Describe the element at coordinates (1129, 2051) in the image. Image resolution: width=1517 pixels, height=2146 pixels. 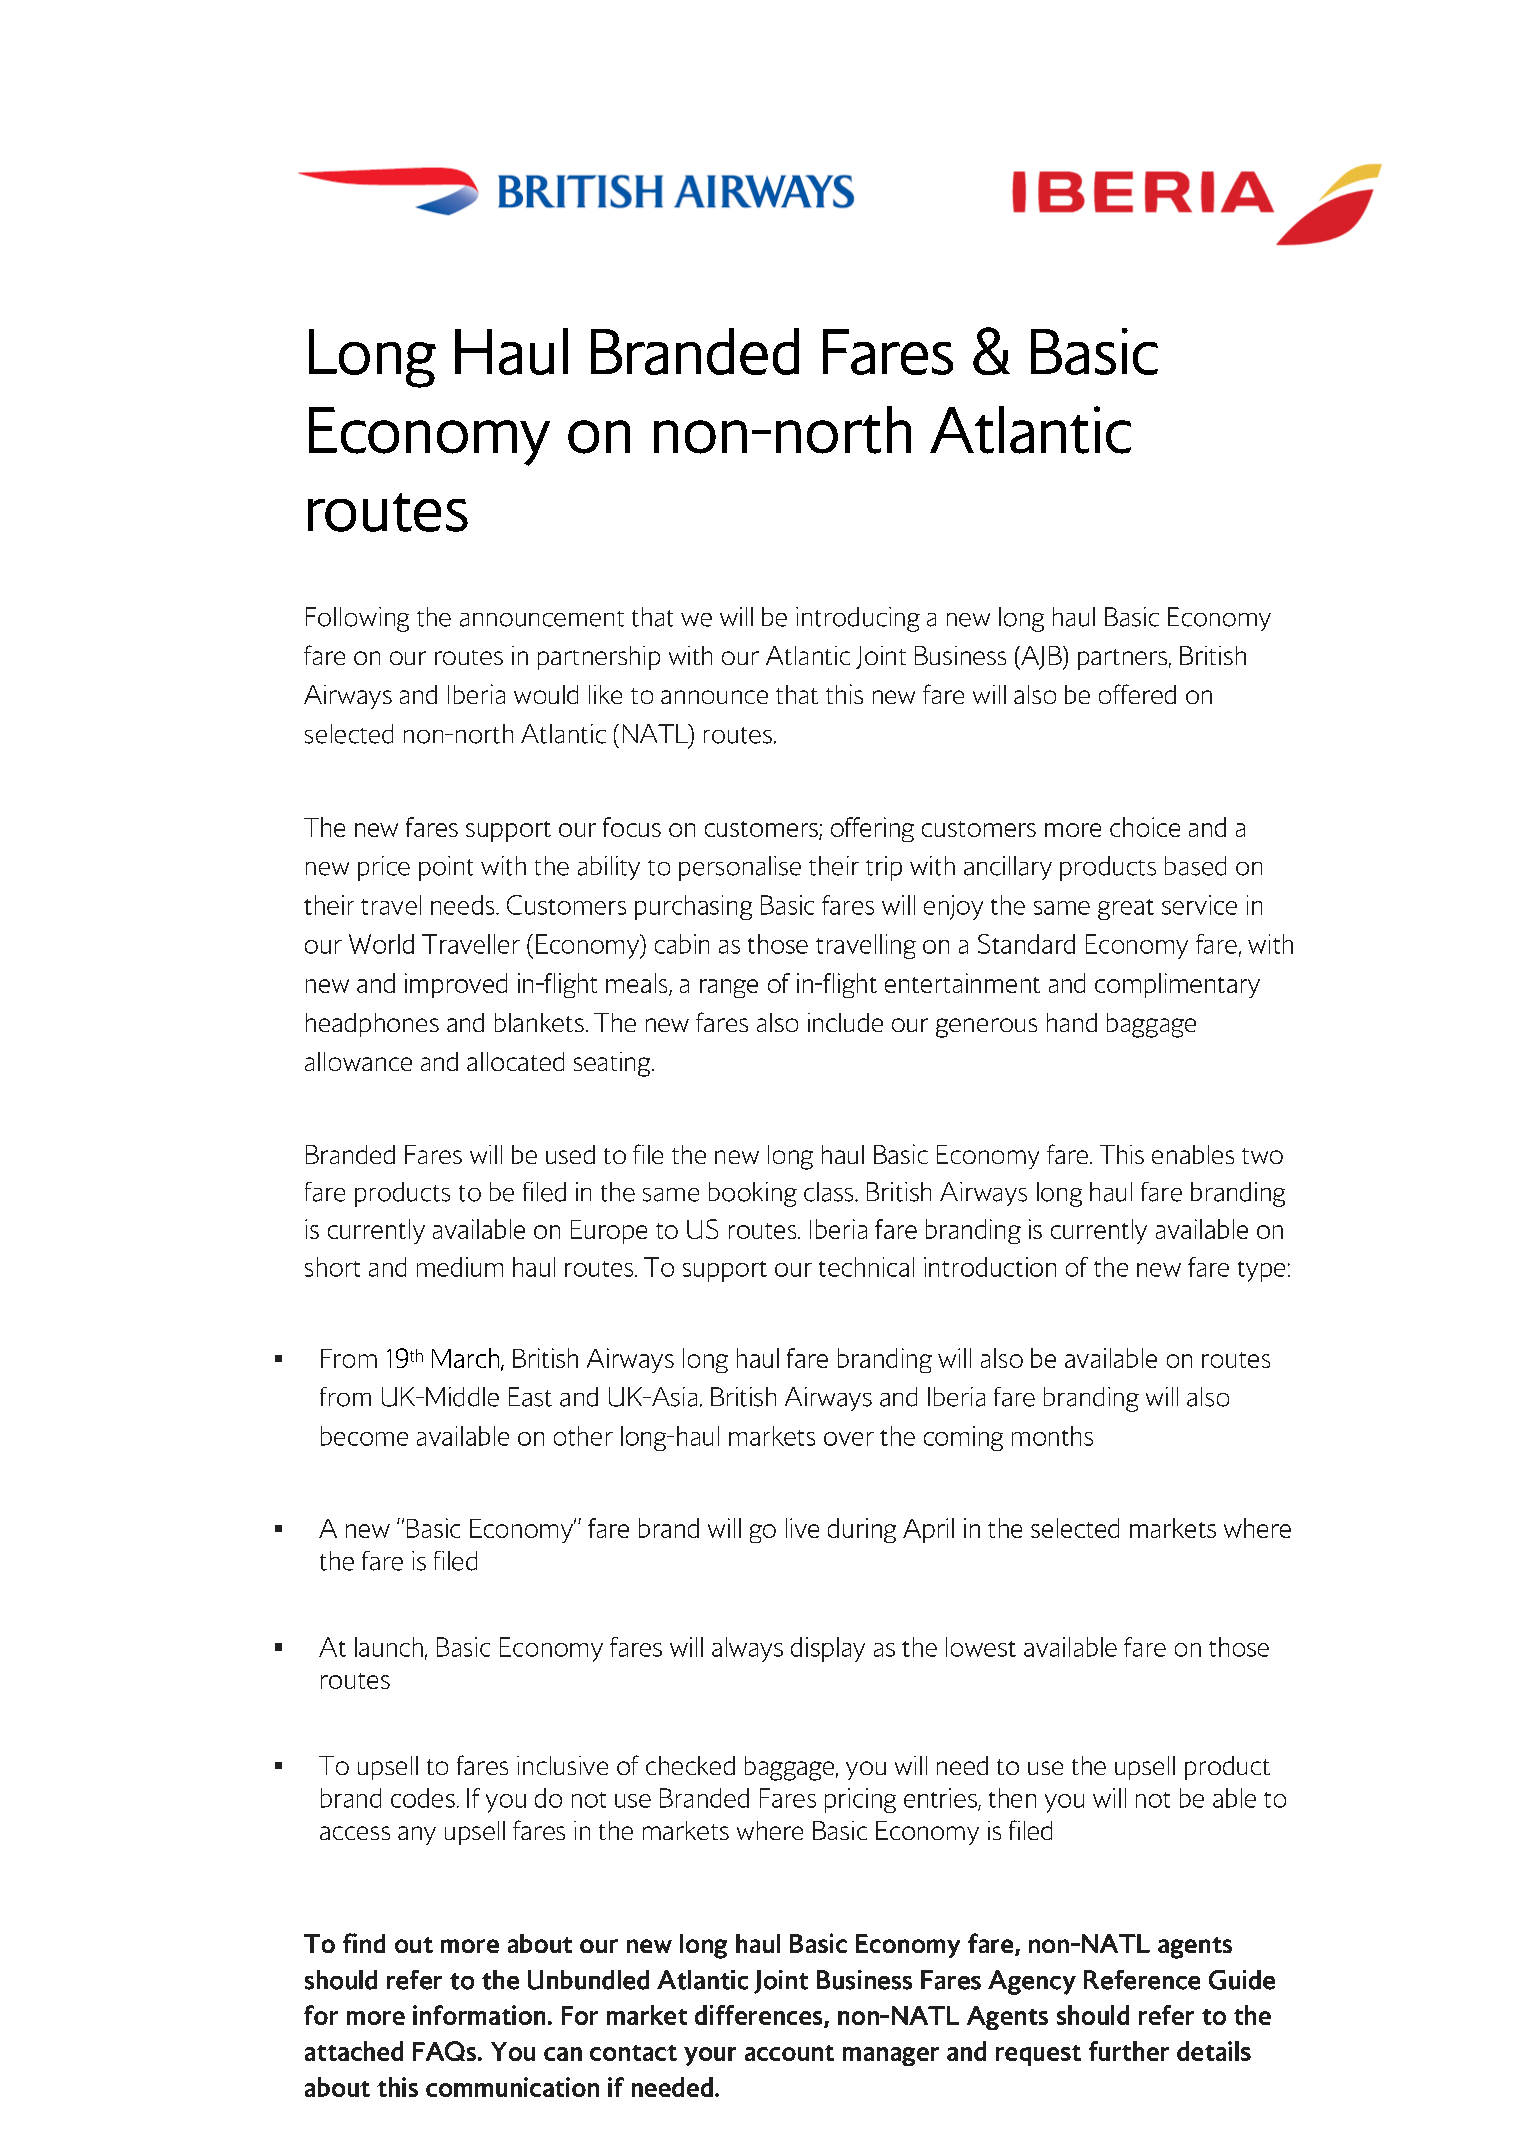
I see `further` at that location.
